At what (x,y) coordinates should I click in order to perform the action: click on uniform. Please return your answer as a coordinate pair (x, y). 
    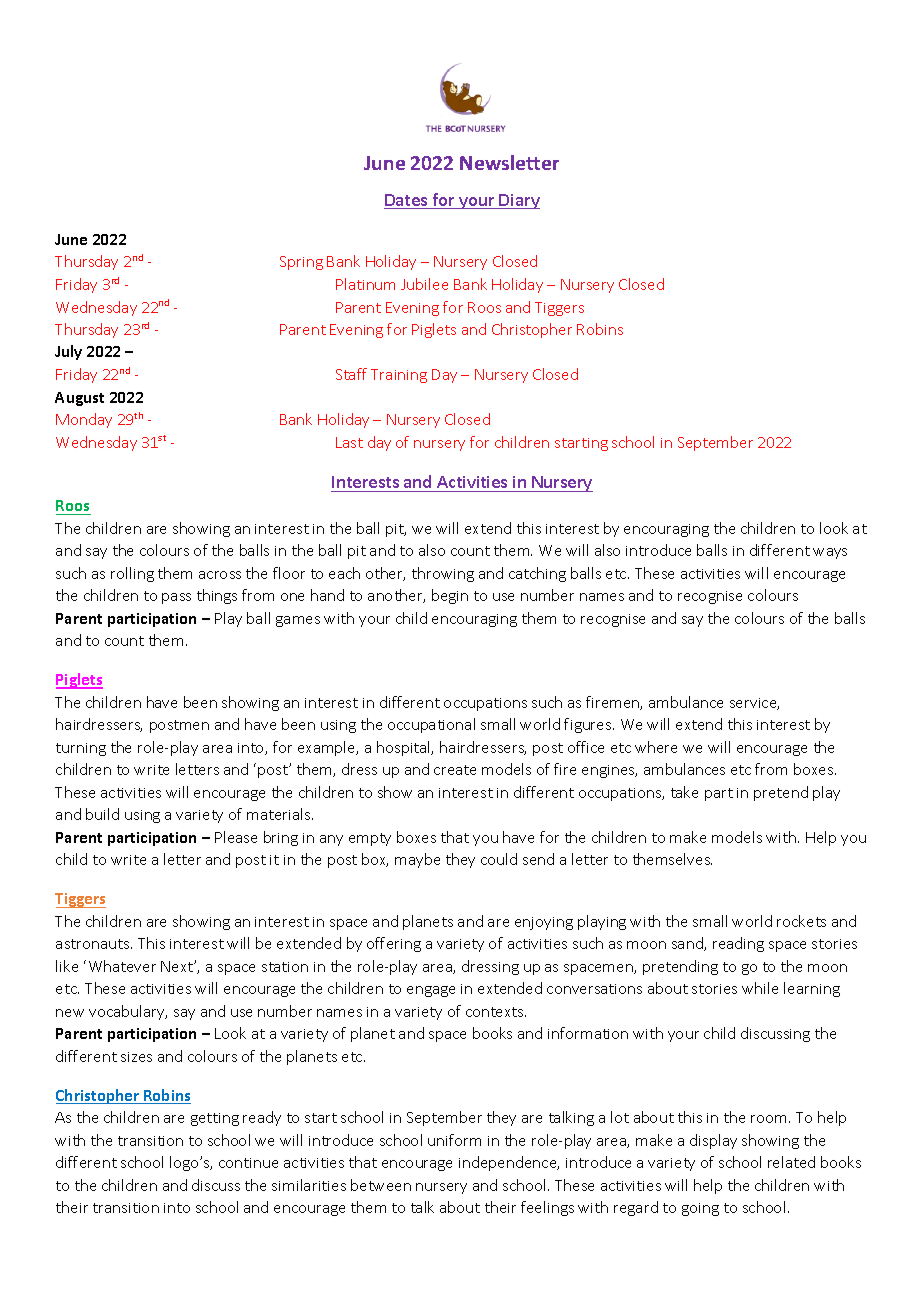
    Looking at the image, I should click on (454, 1140).
